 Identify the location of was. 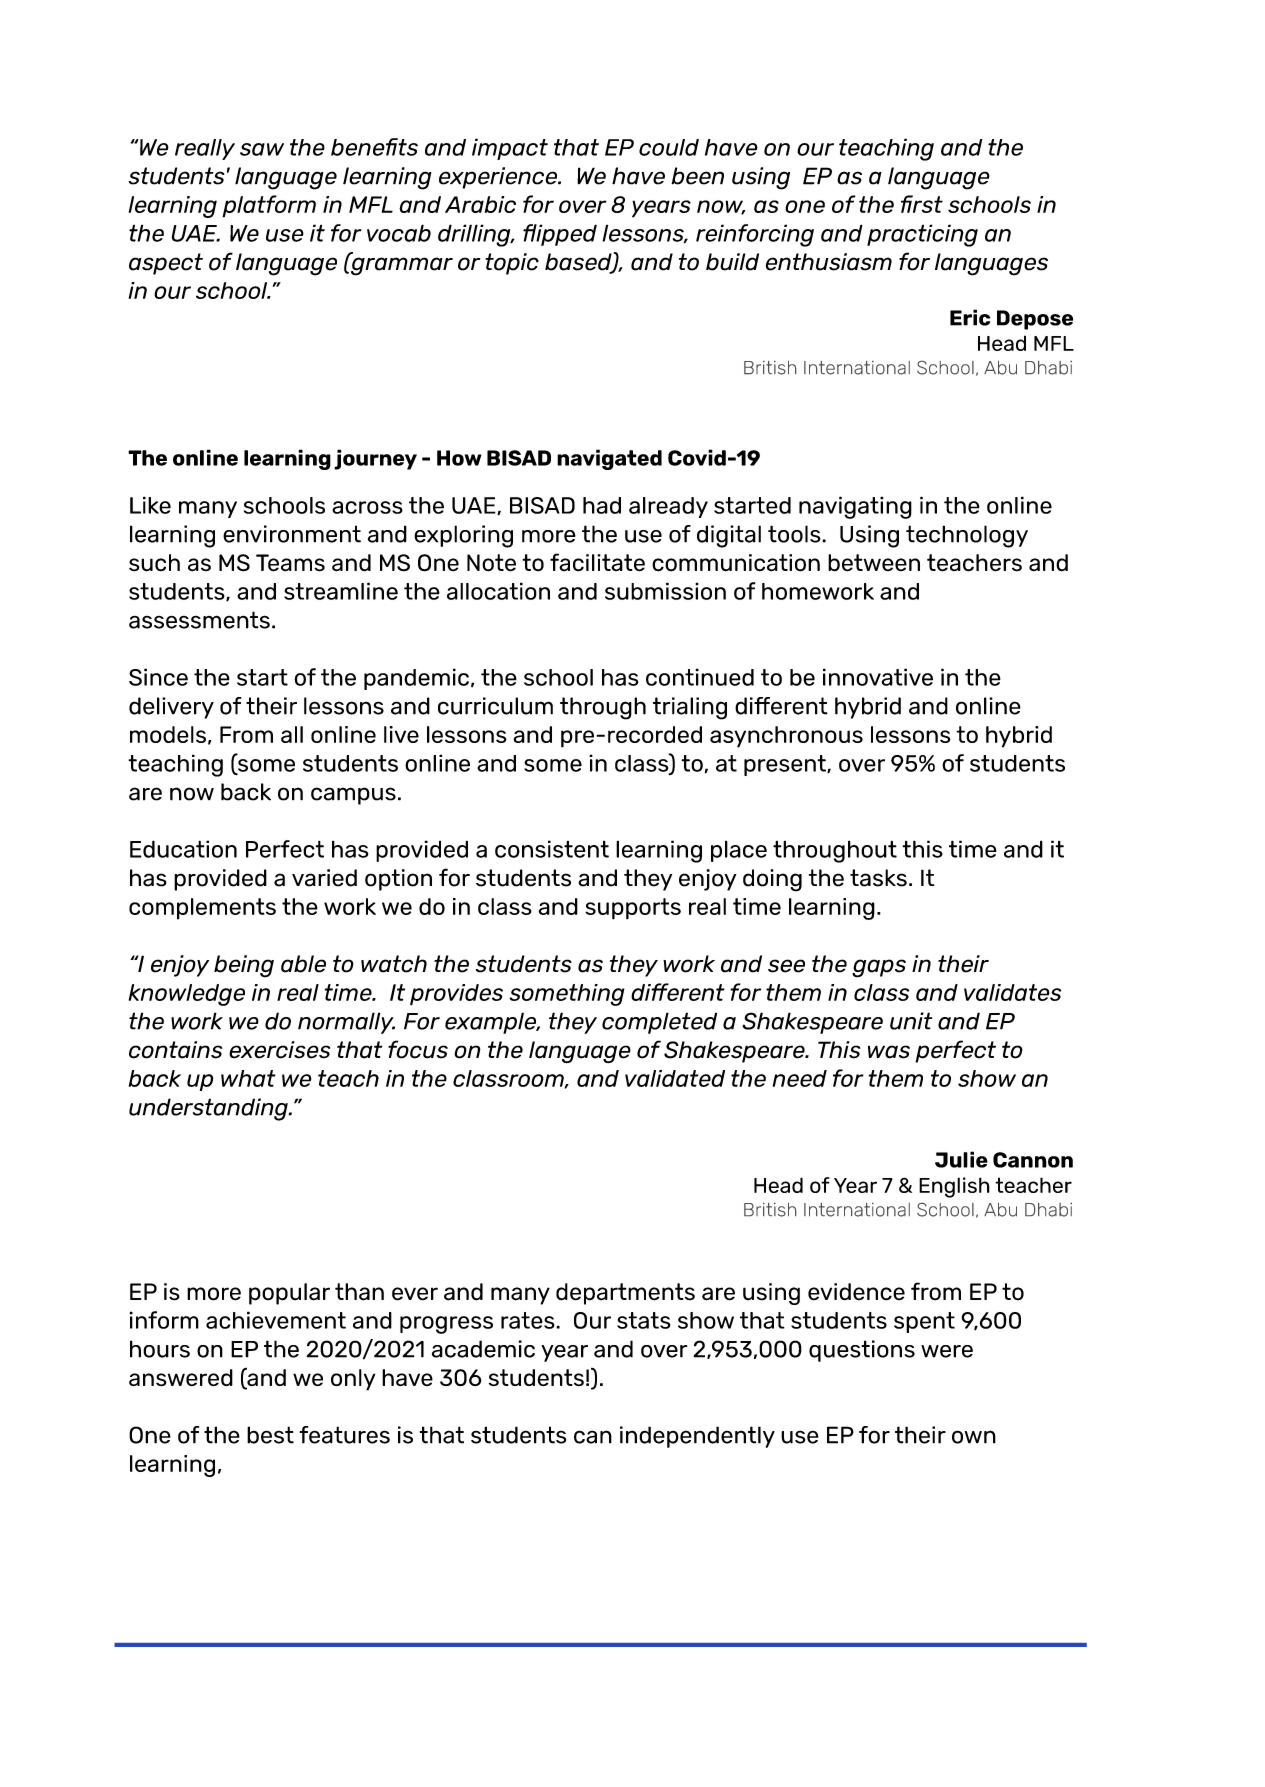
(889, 1052).
